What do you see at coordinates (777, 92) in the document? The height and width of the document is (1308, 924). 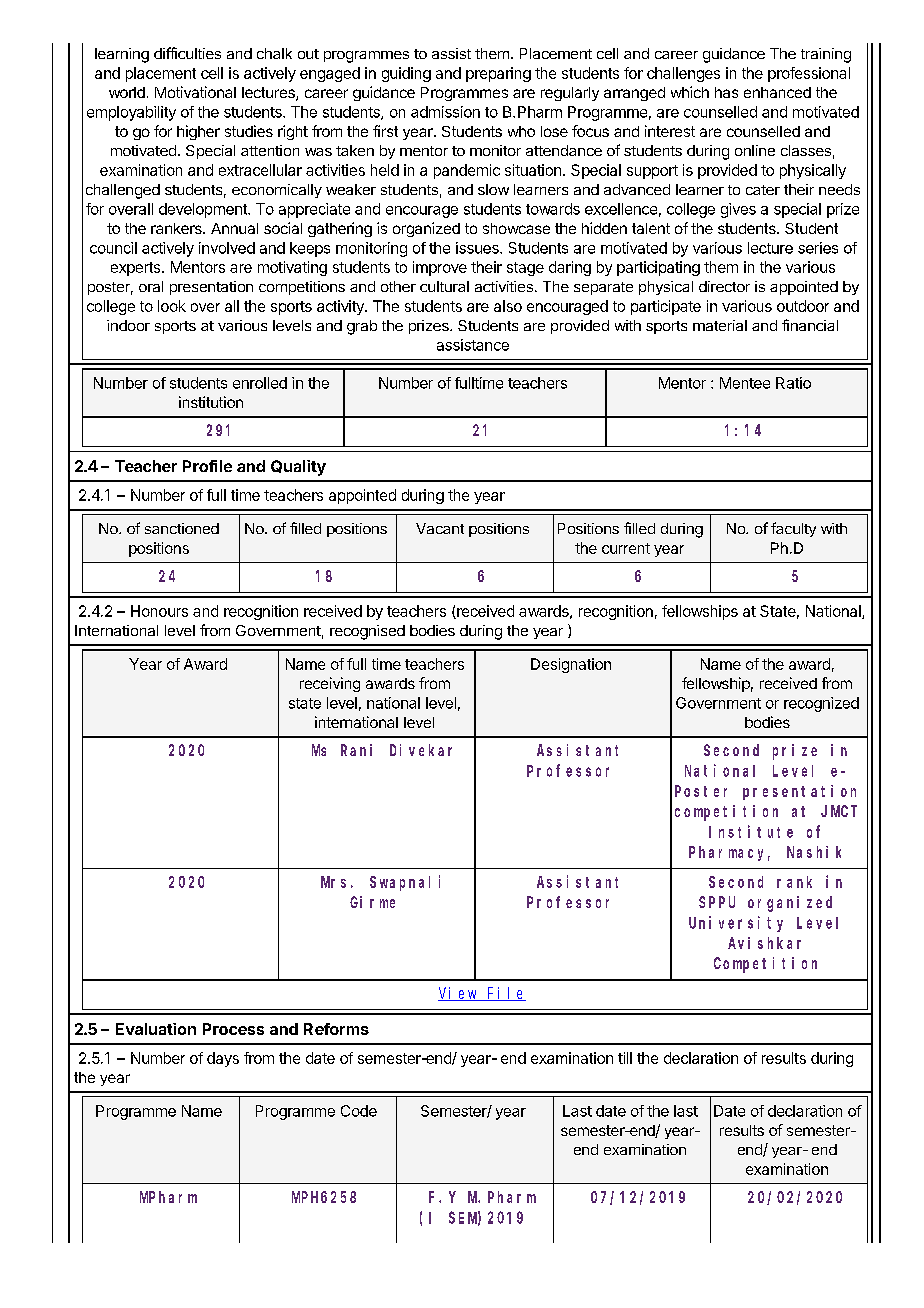 I see `enhanced` at bounding box center [777, 92].
